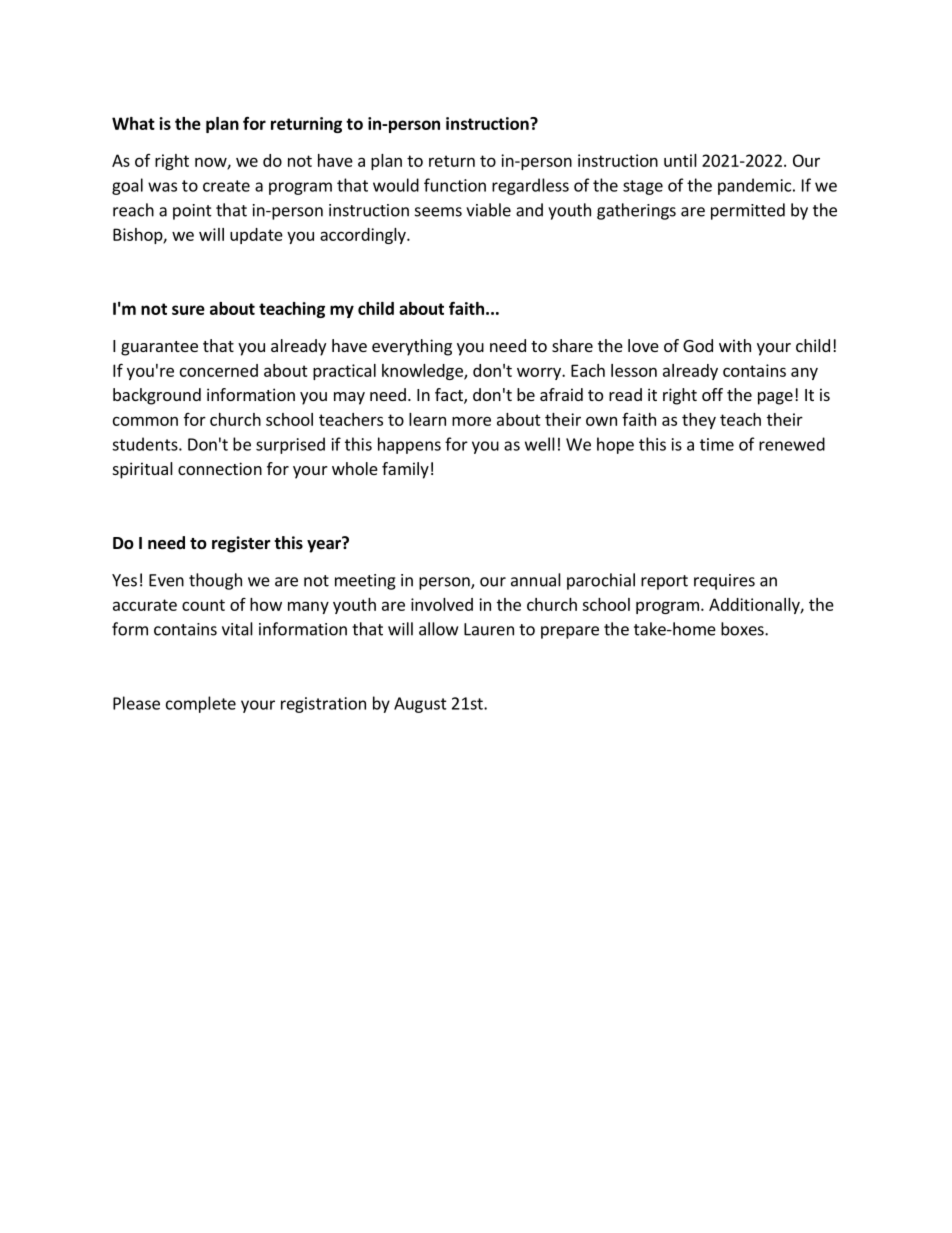 The width and height of the image is (952, 1233). Describe the element at coordinates (717, 444) in the image. I see `time` at that location.
